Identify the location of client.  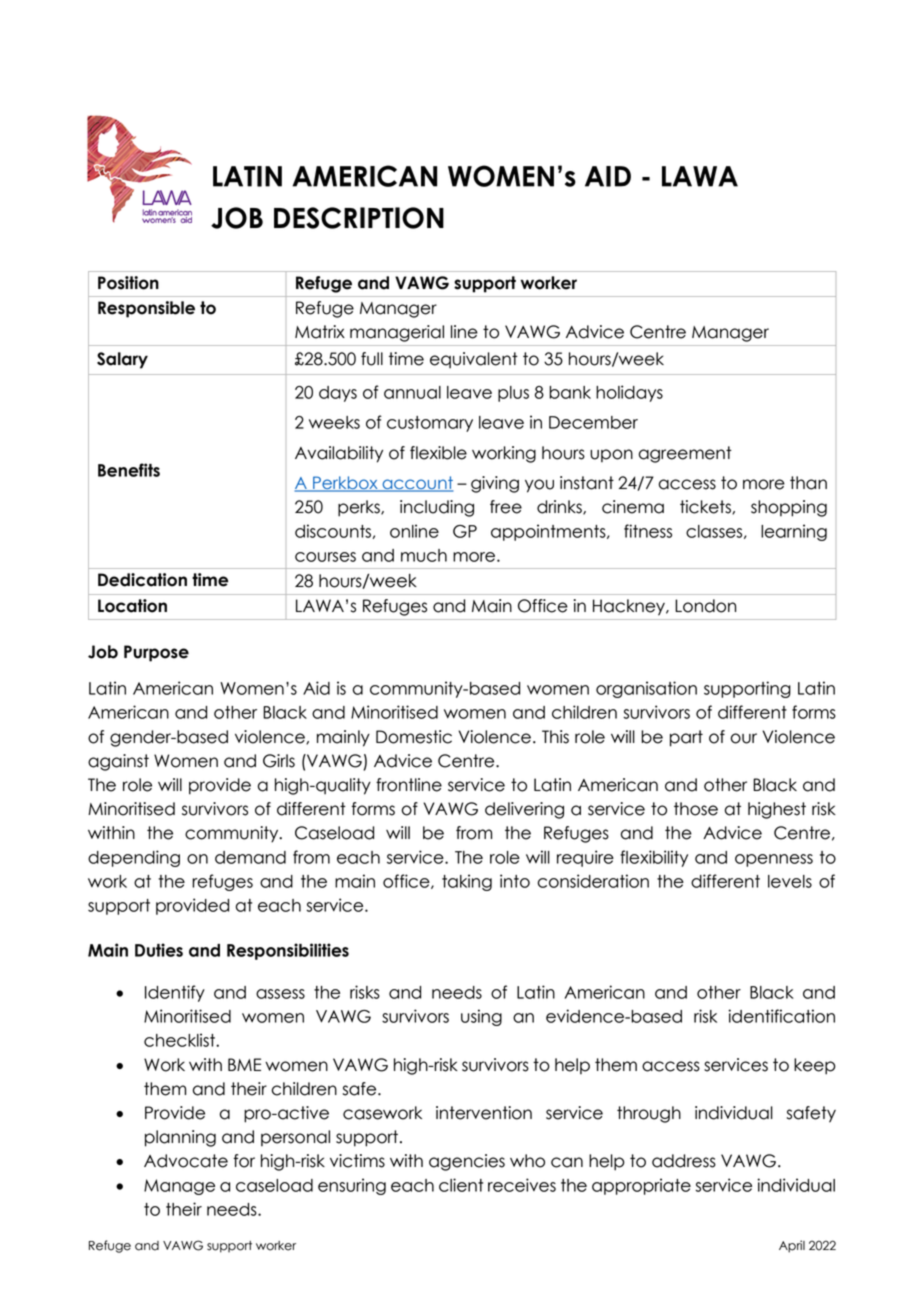
(461, 1185).
